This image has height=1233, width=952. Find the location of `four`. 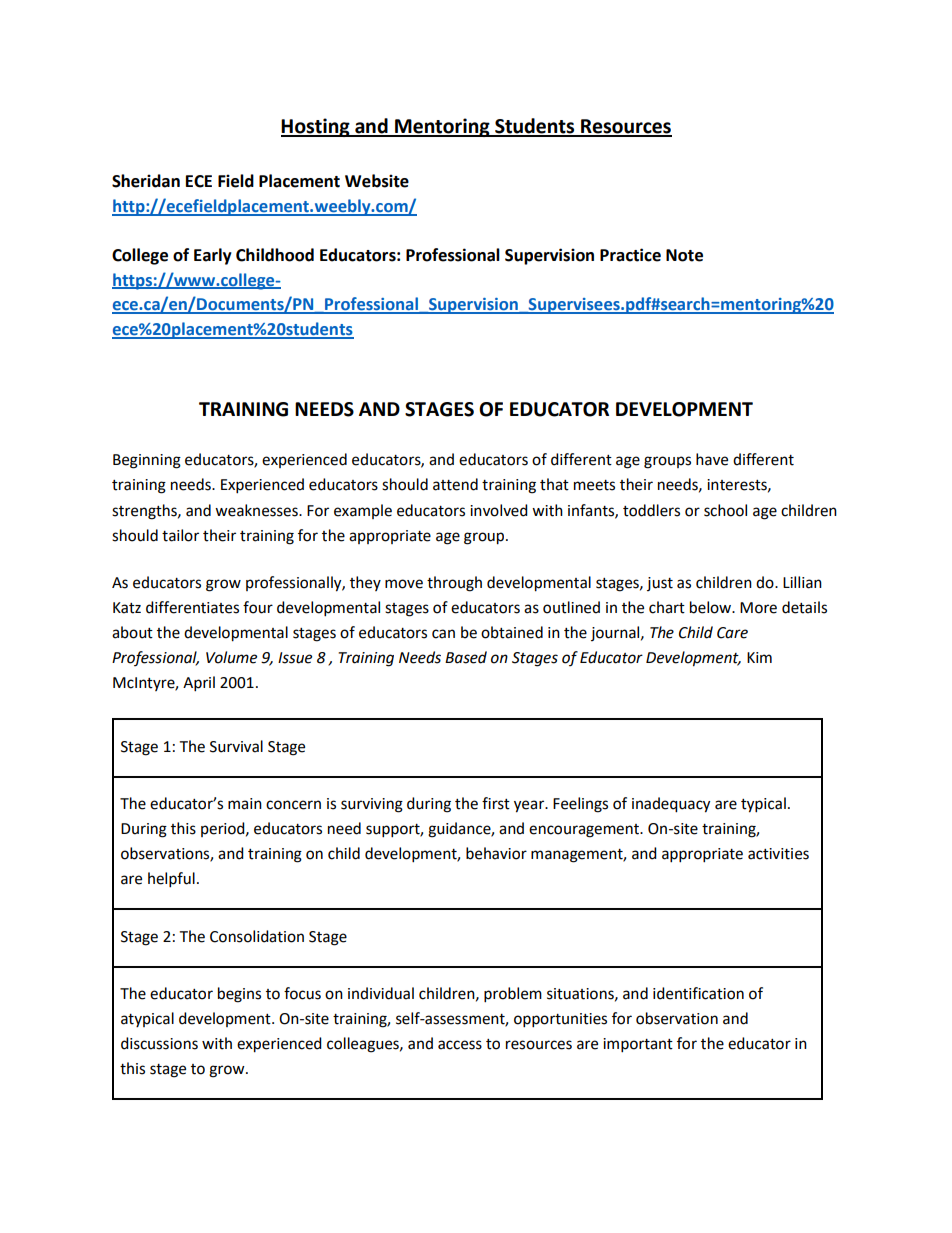

four is located at coordinates (258, 607).
